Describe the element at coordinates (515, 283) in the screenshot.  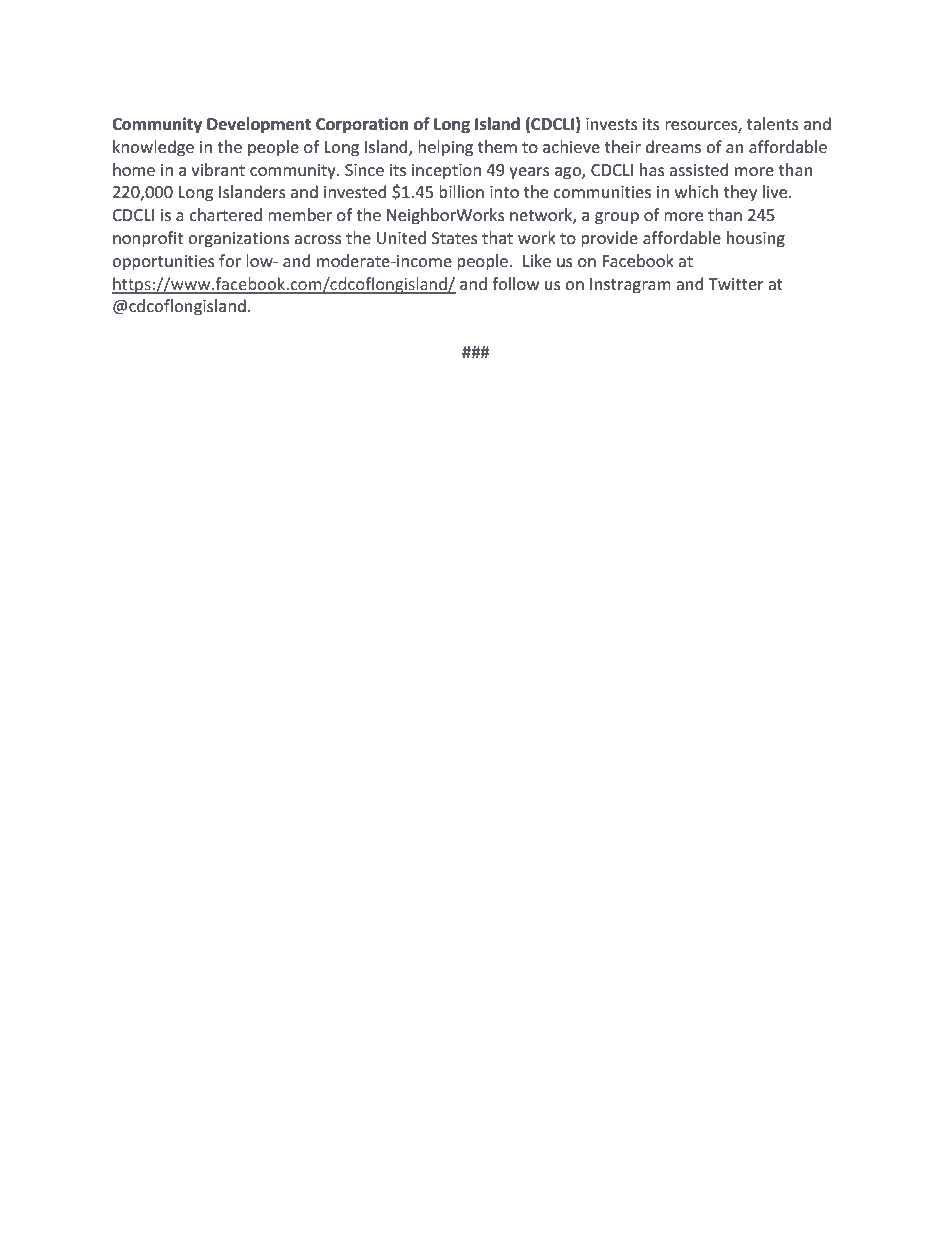
I see `follow` at that location.
